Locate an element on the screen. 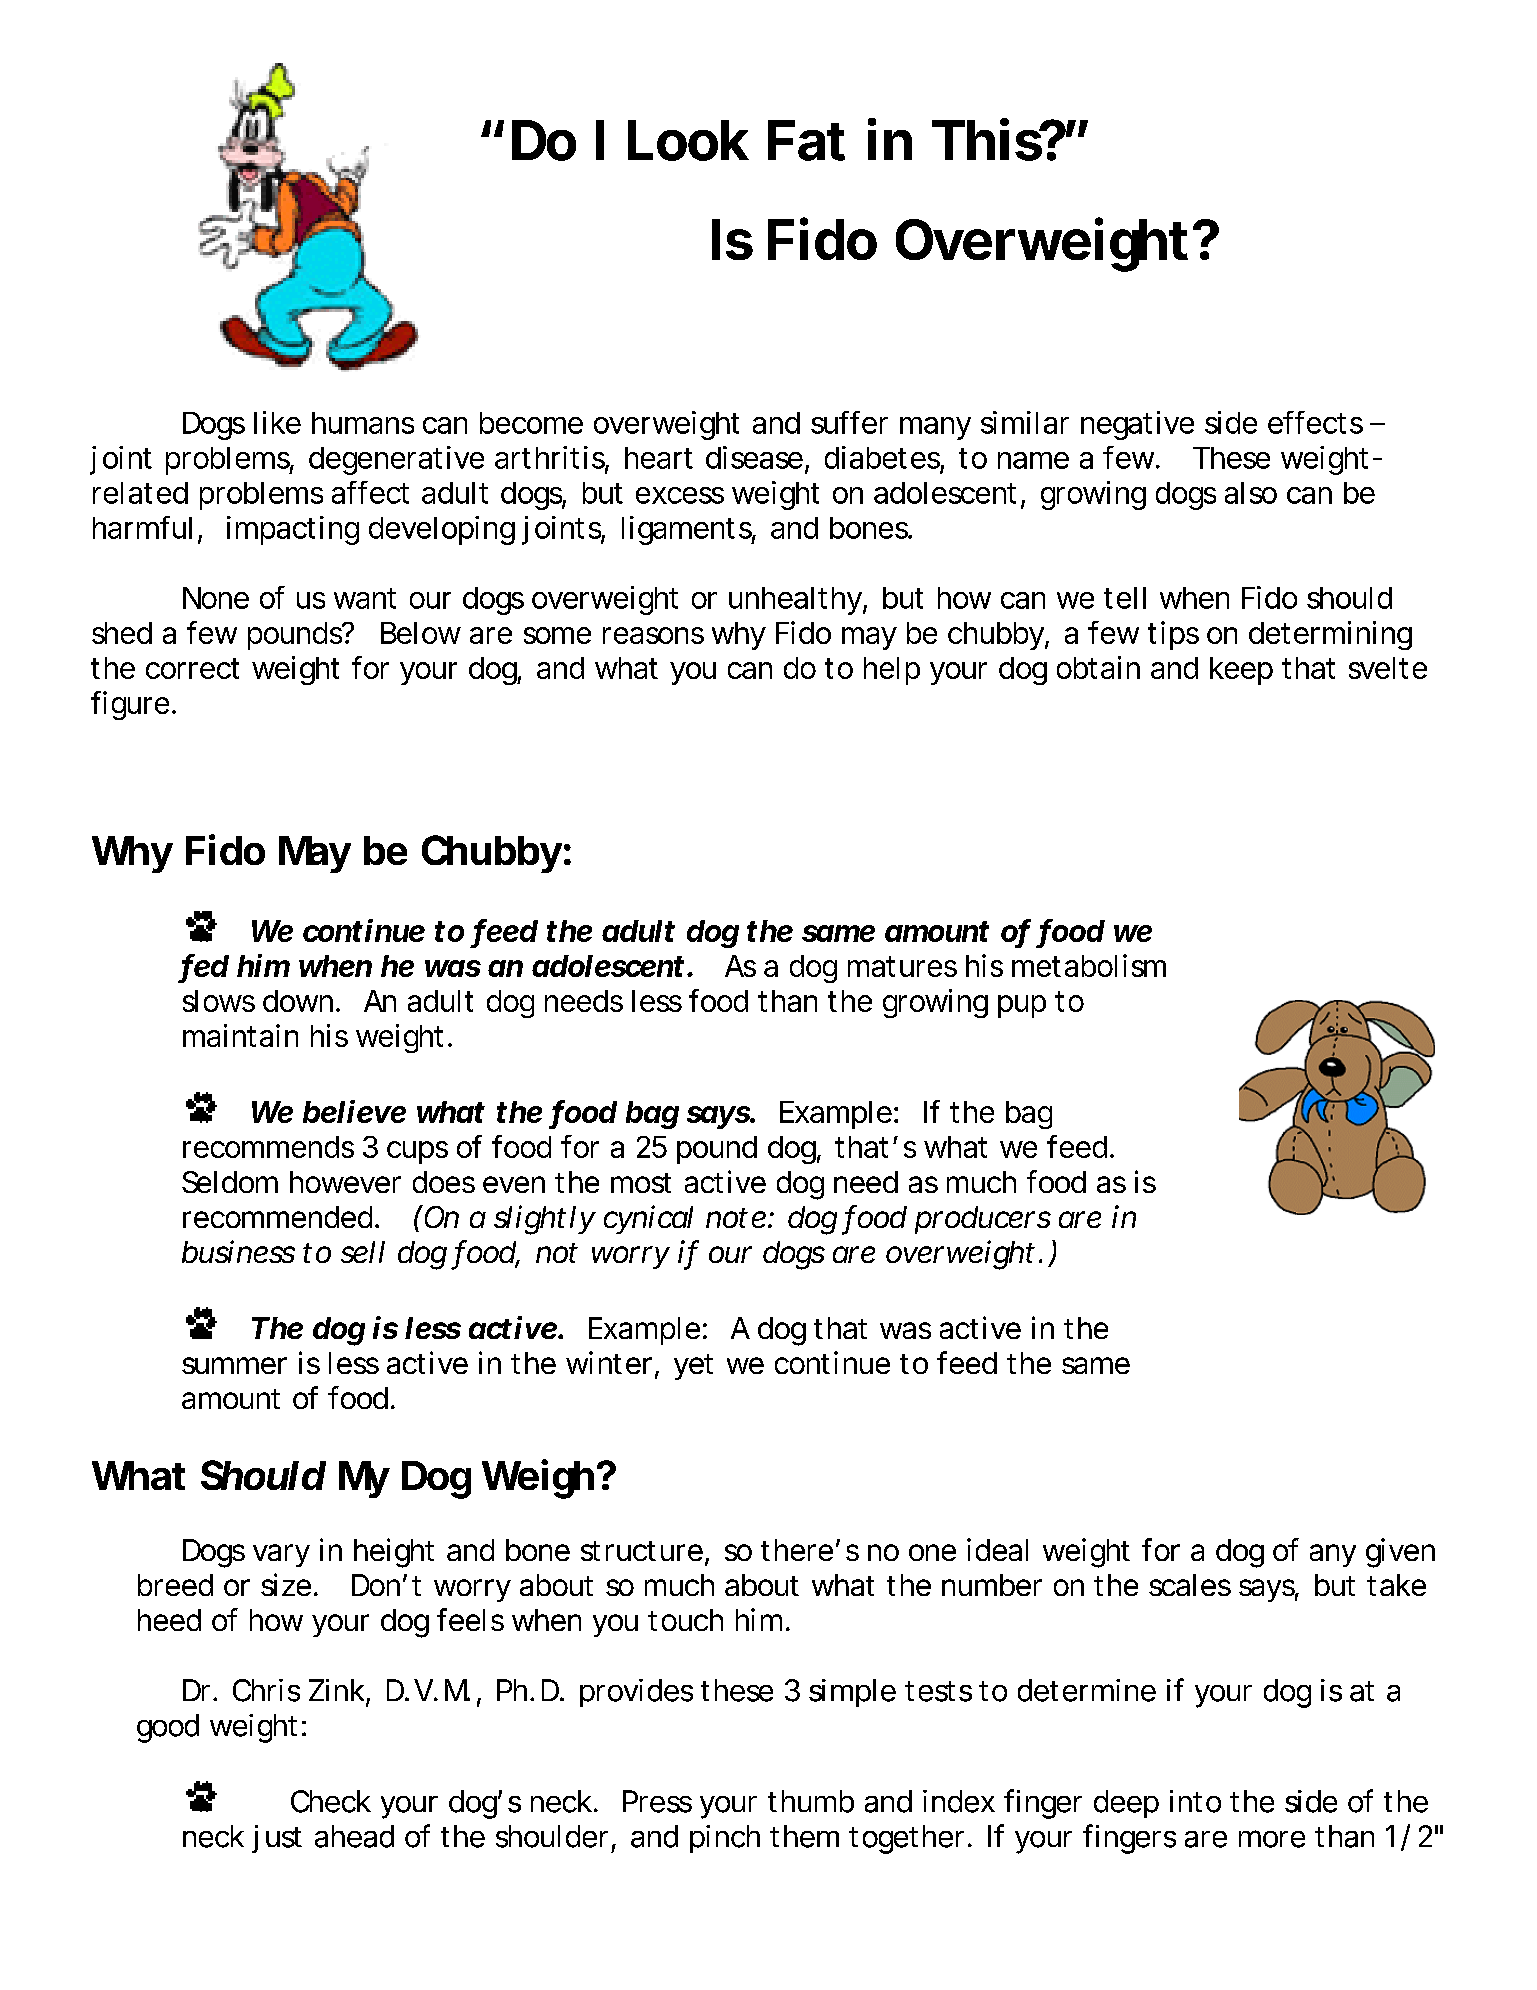  into is located at coordinates (1195, 1801).
